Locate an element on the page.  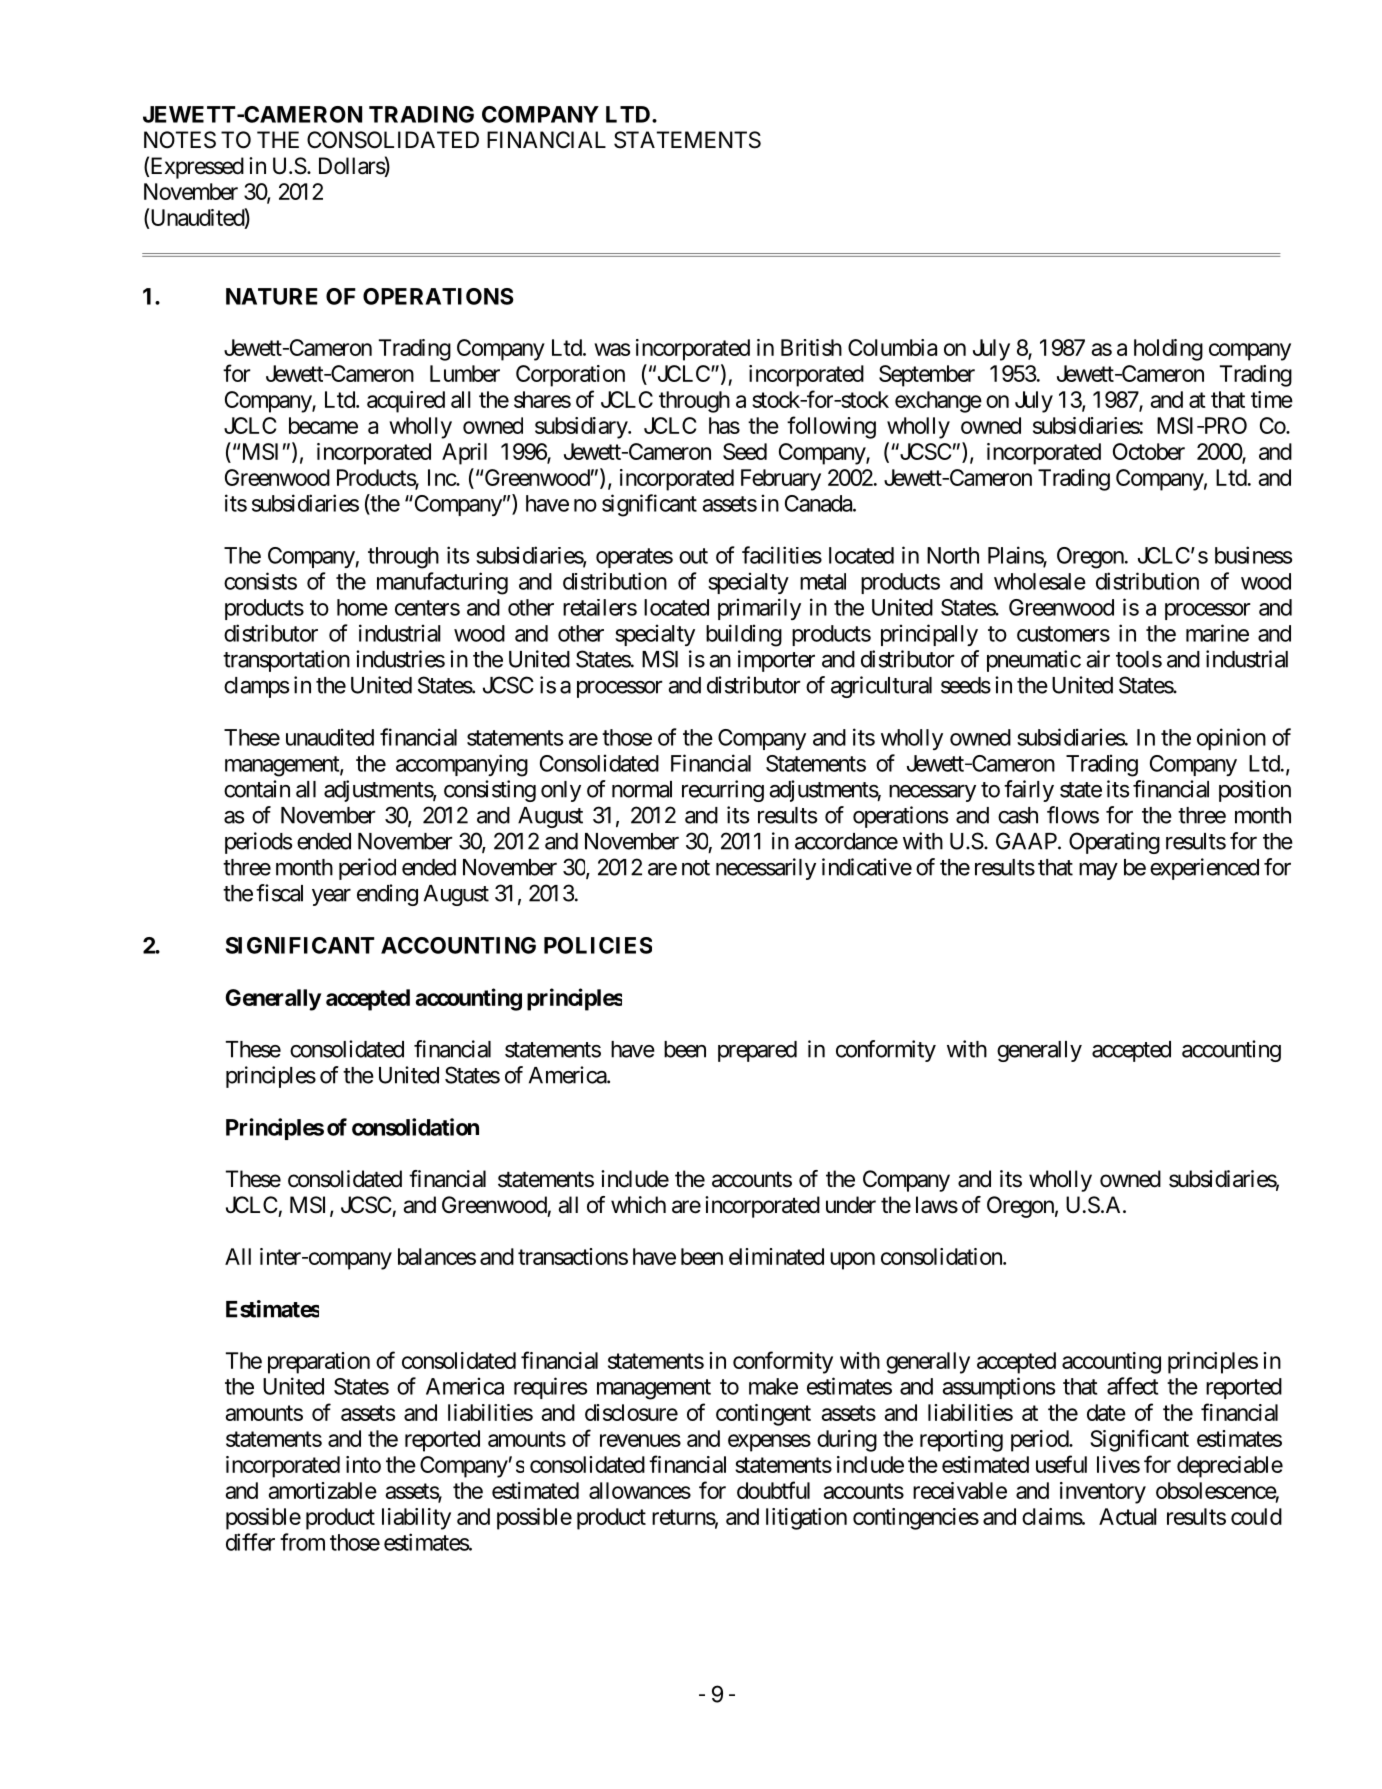
doubtful is located at coordinates (773, 1490).
